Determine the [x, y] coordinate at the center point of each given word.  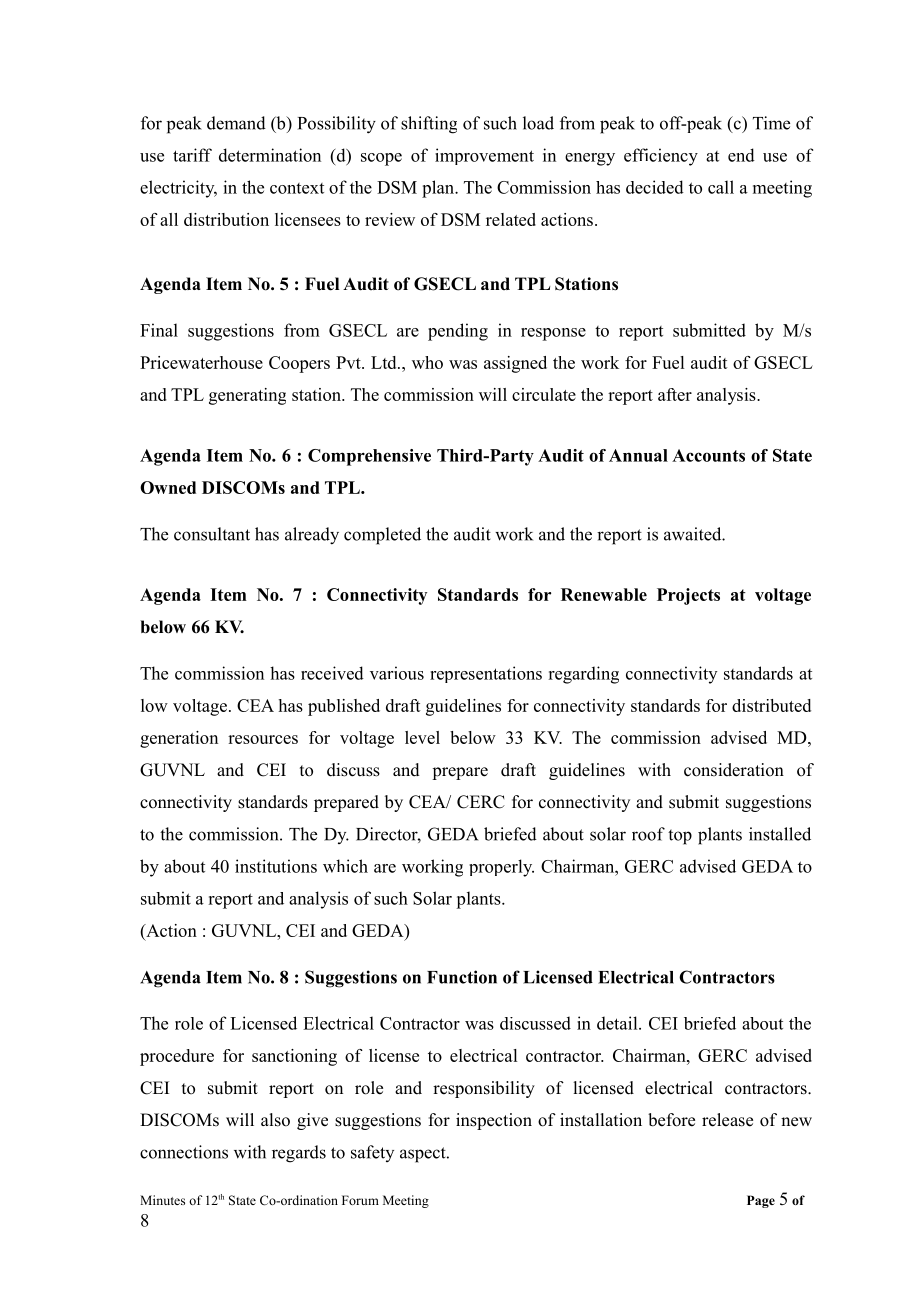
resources [263, 739]
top [680, 837]
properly [501, 868]
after [675, 394]
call [721, 187]
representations [486, 674]
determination [270, 155]
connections [184, 1152]
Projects [688, 596]
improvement [484, 156]
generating [247, 396]
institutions [276, 866]
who [427, 362]
